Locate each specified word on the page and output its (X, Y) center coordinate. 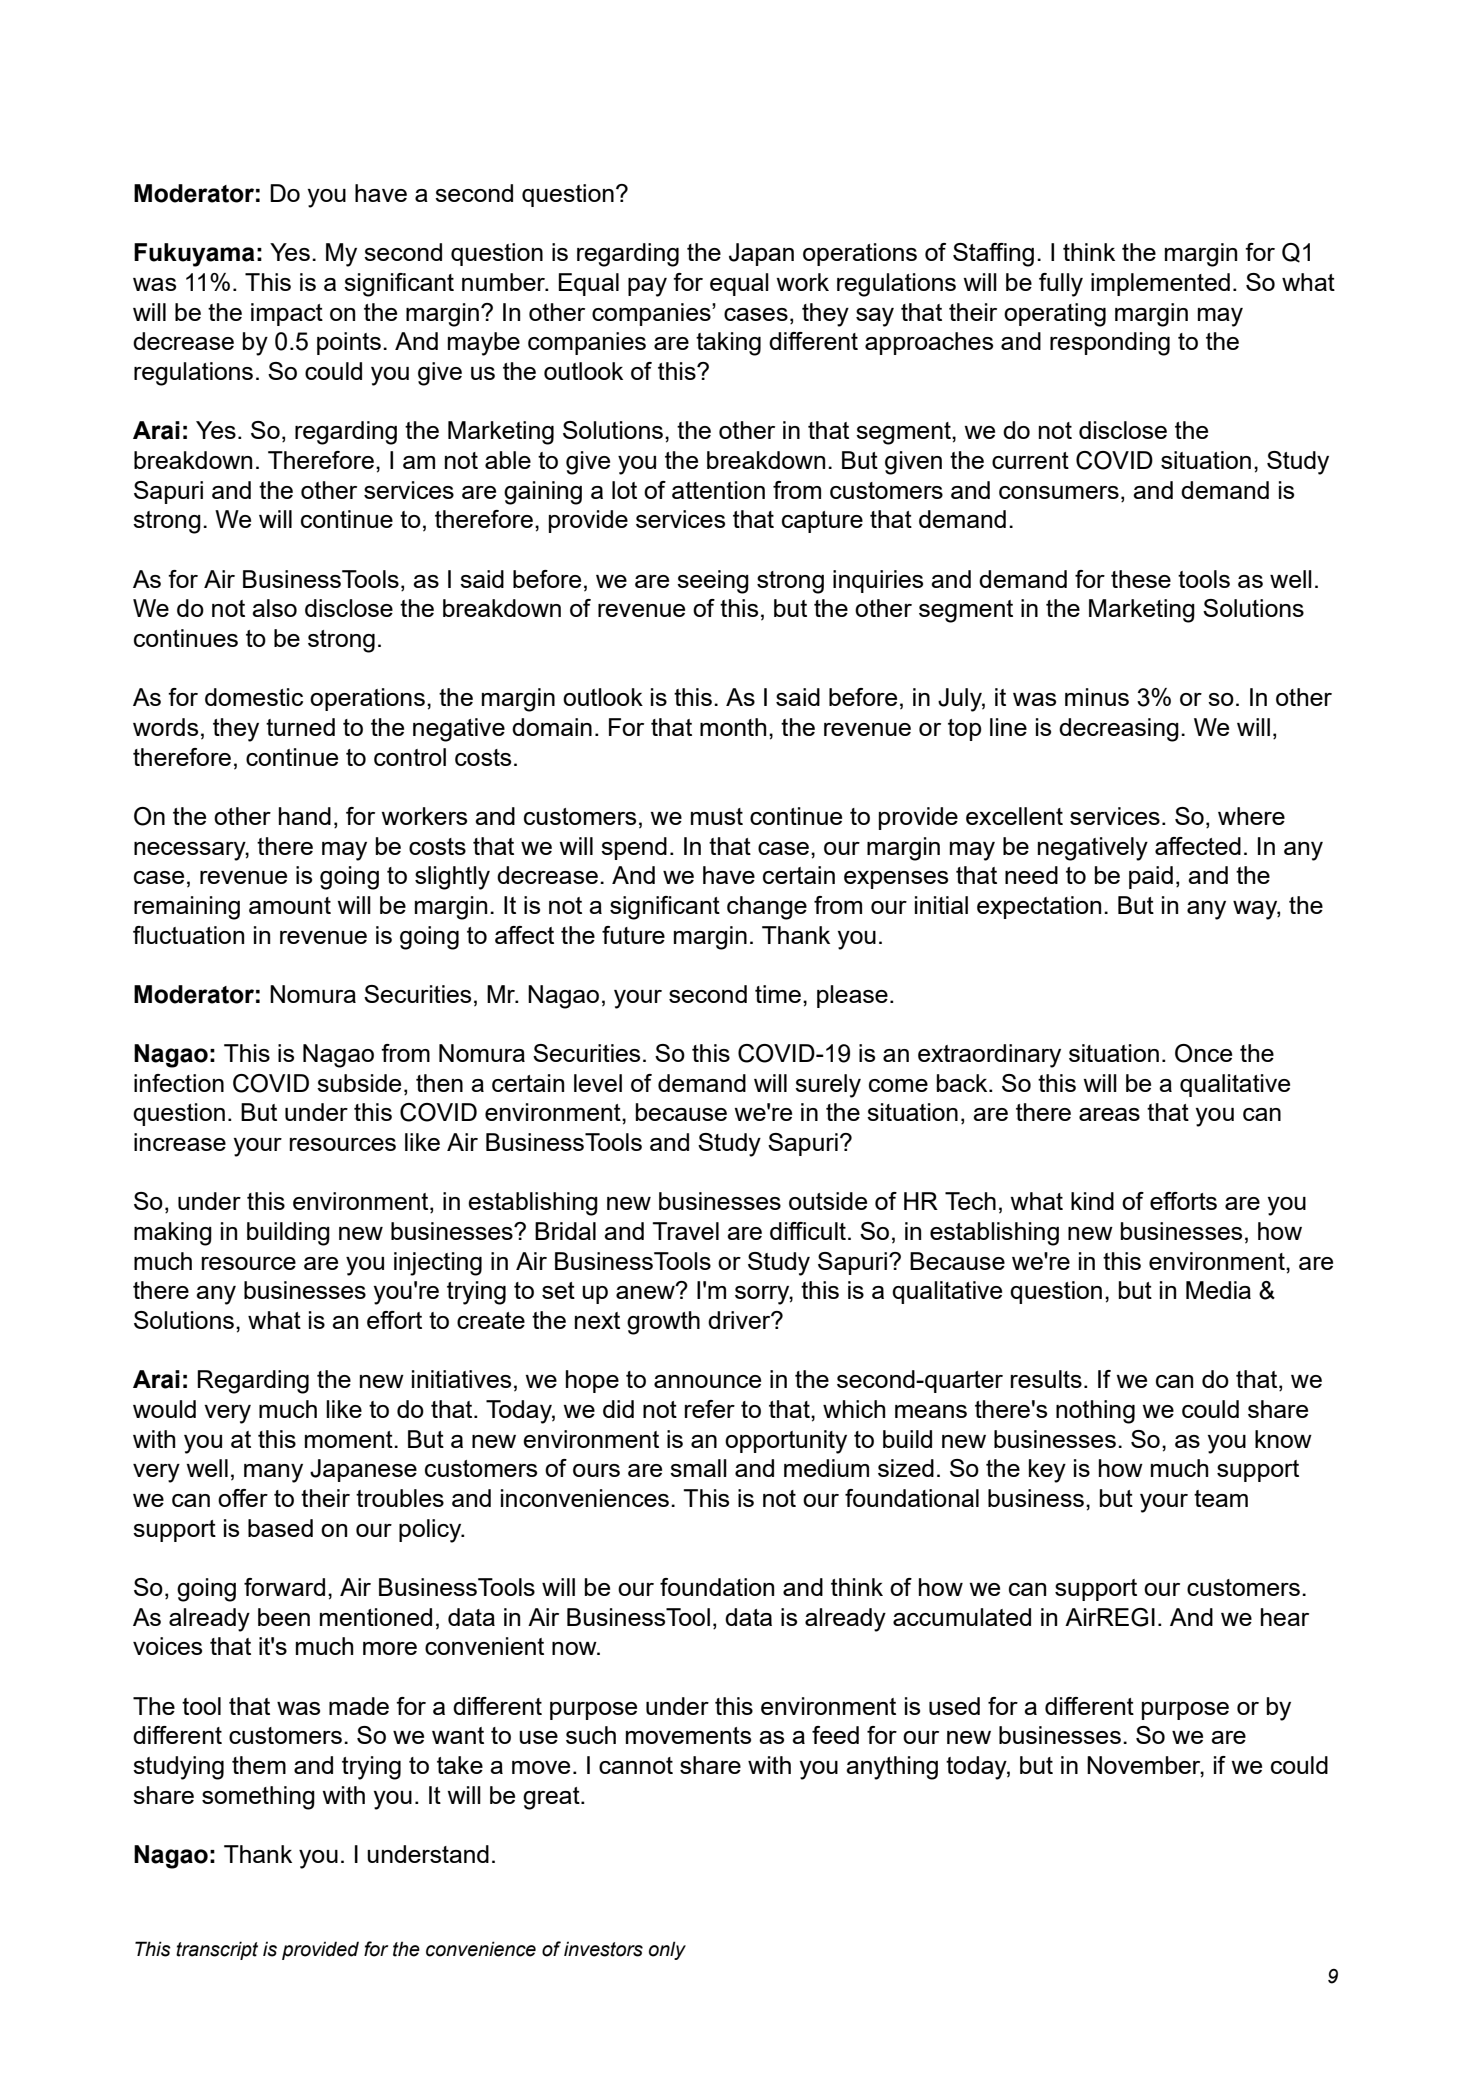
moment (350, 1439)
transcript (217, 1950)
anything (892, 1768)
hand (305, 816)
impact (287, 314)
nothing (1095, 1412)
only (667, 1950)
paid (1151, 877)
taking (728, 344)
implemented (1160, 284)
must (717, 816)
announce (707, 1381)
